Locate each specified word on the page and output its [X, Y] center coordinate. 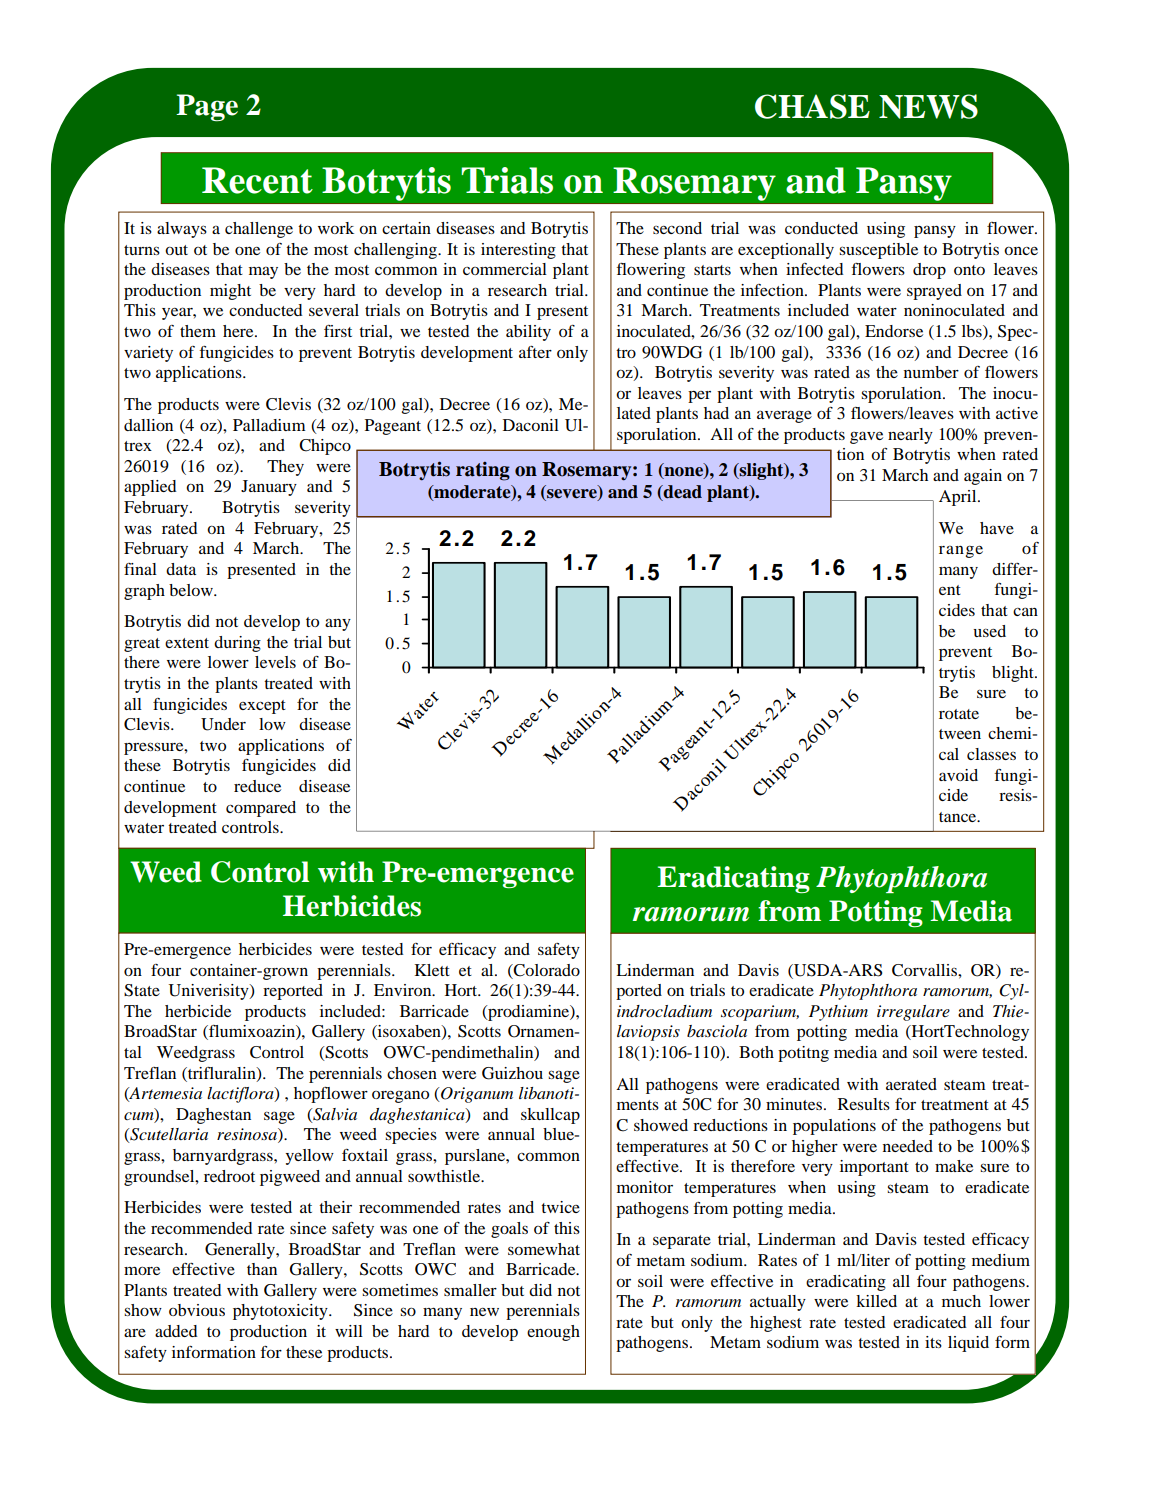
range [961, 551]
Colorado [546, 970]
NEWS [928, 106]
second [677, 228]
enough [553, 1333]
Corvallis [925, 970]
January [269, 488]
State [142, 990]
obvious [197, 1310]
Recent [257, 180]
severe [572, 495]
